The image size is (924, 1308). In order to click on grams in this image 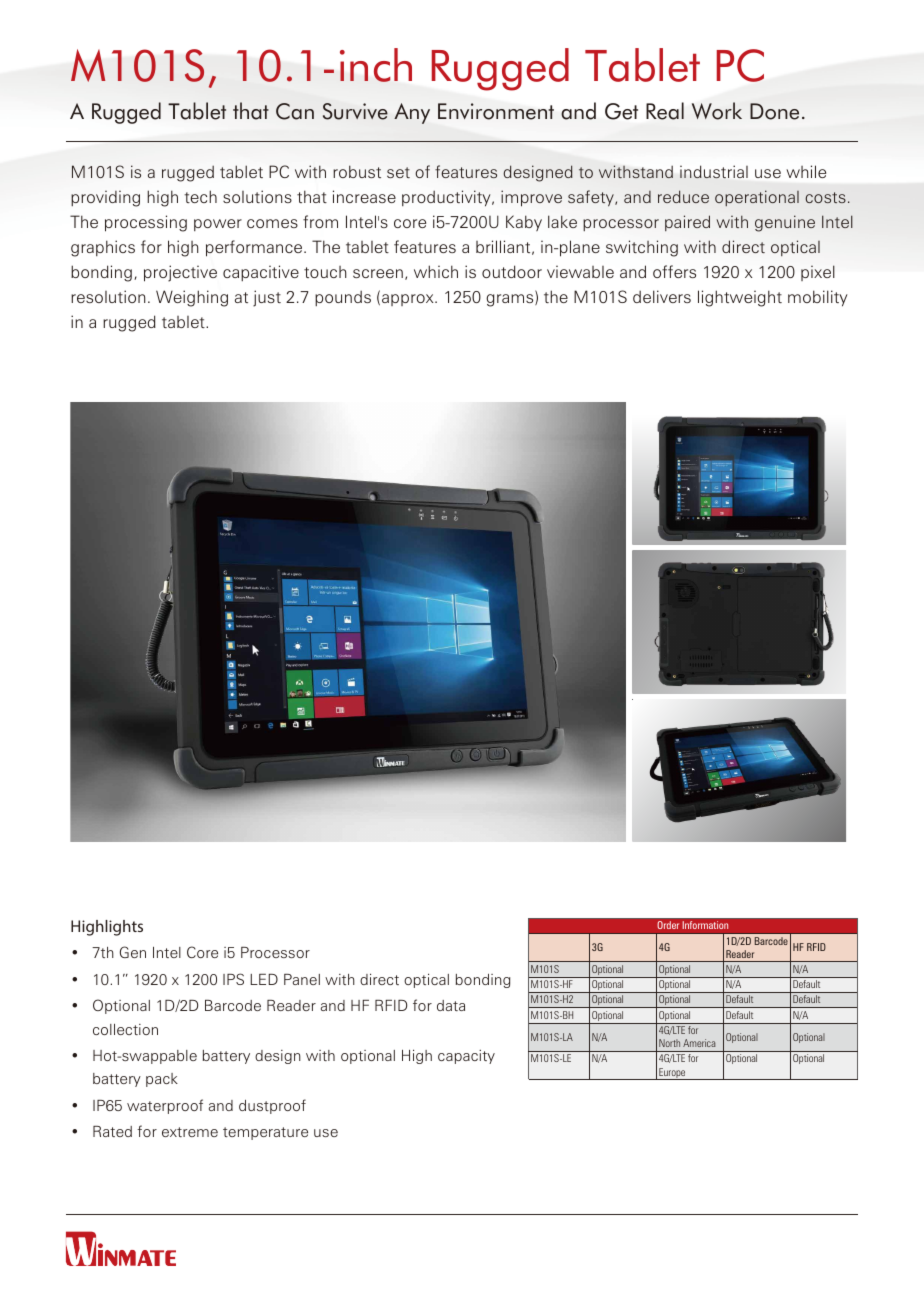, I will do `click(511, 300)`.
